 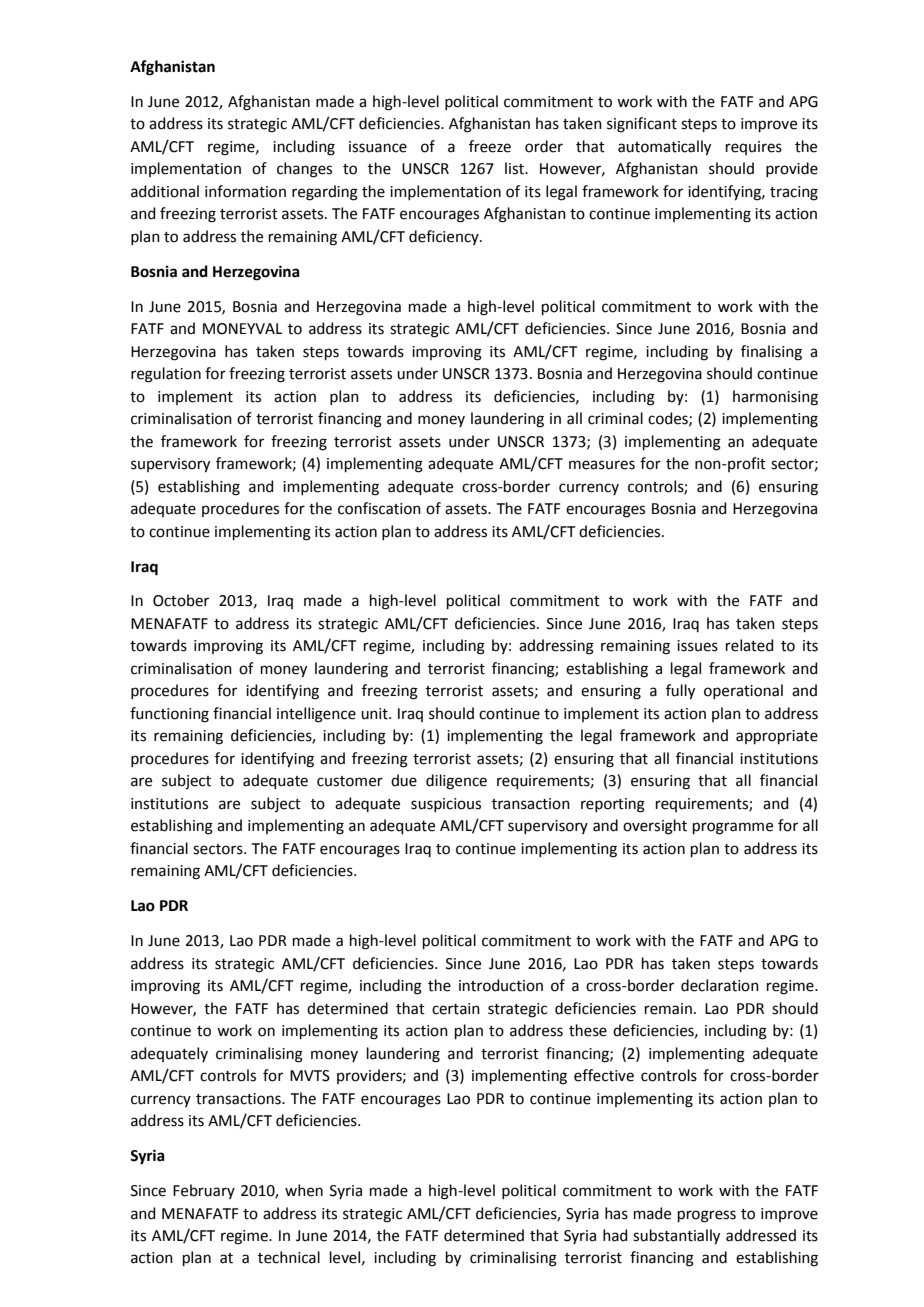 I want to click on February, so click(x=204, y=1191).
